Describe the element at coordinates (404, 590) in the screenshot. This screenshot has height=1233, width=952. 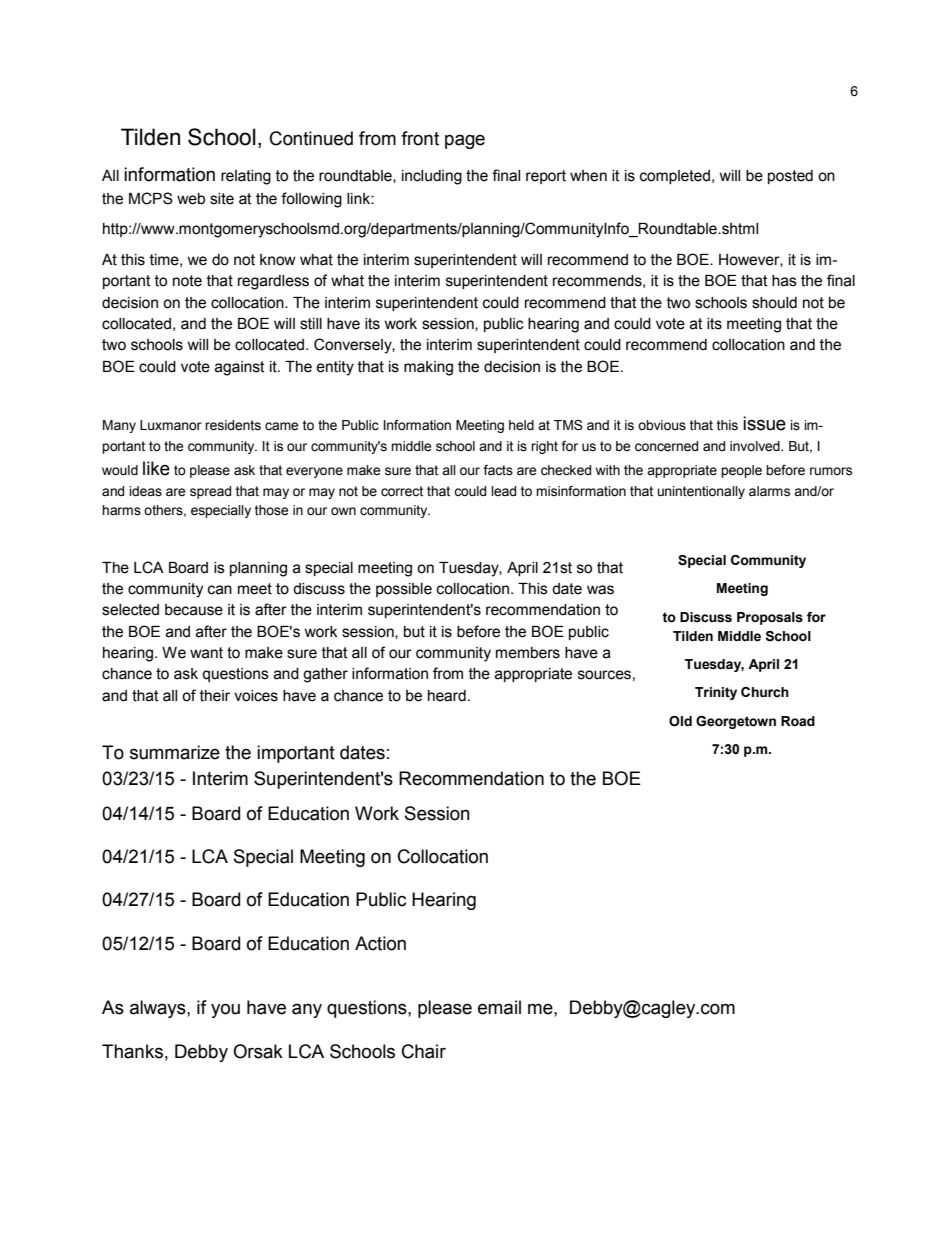
I see `possible` at that location.
